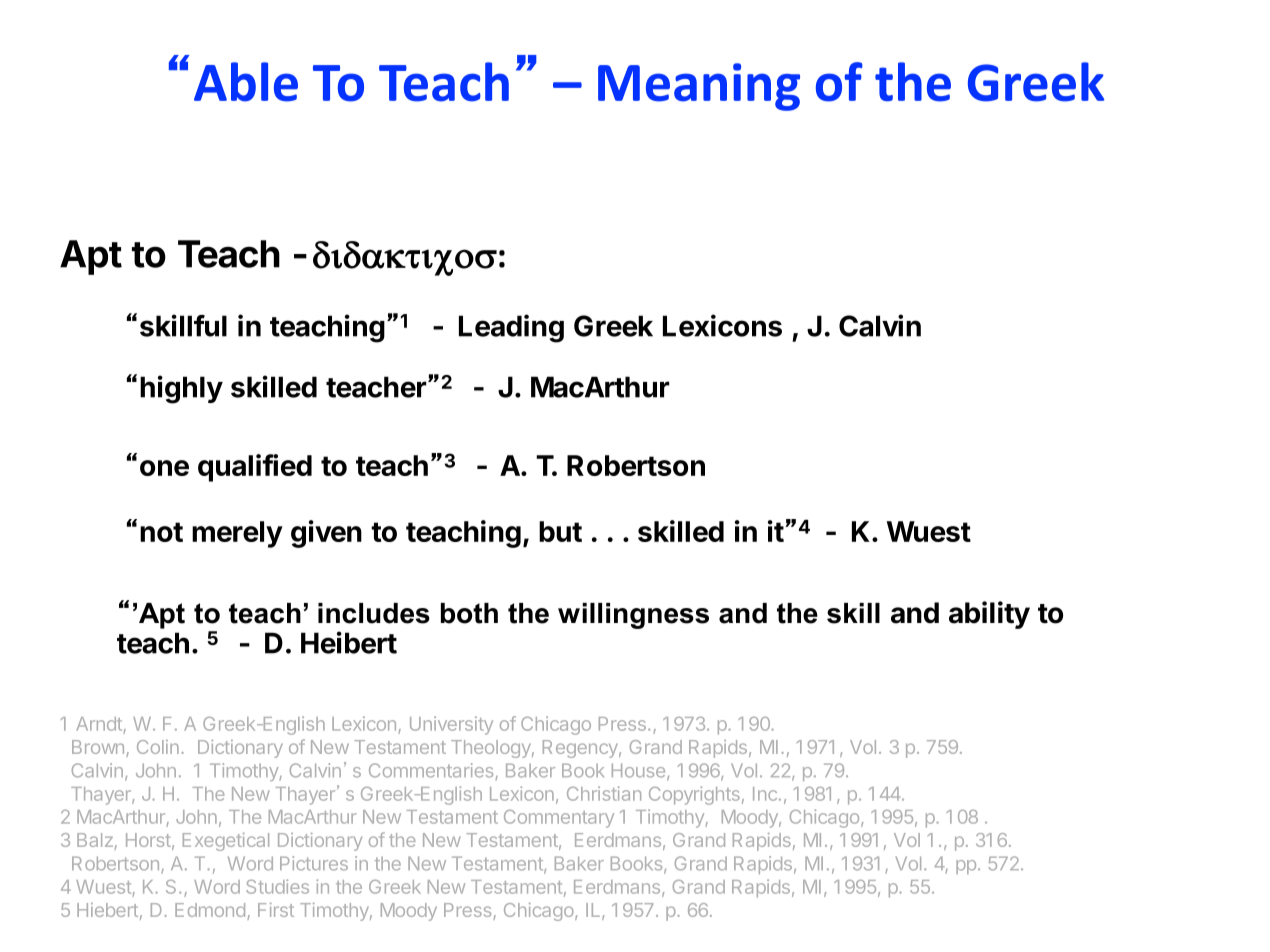 The height and width of the screenshot is (952, 1270). Describe the element at coordinates (246, 82) in the screenshot. I see `Able` at that location.
